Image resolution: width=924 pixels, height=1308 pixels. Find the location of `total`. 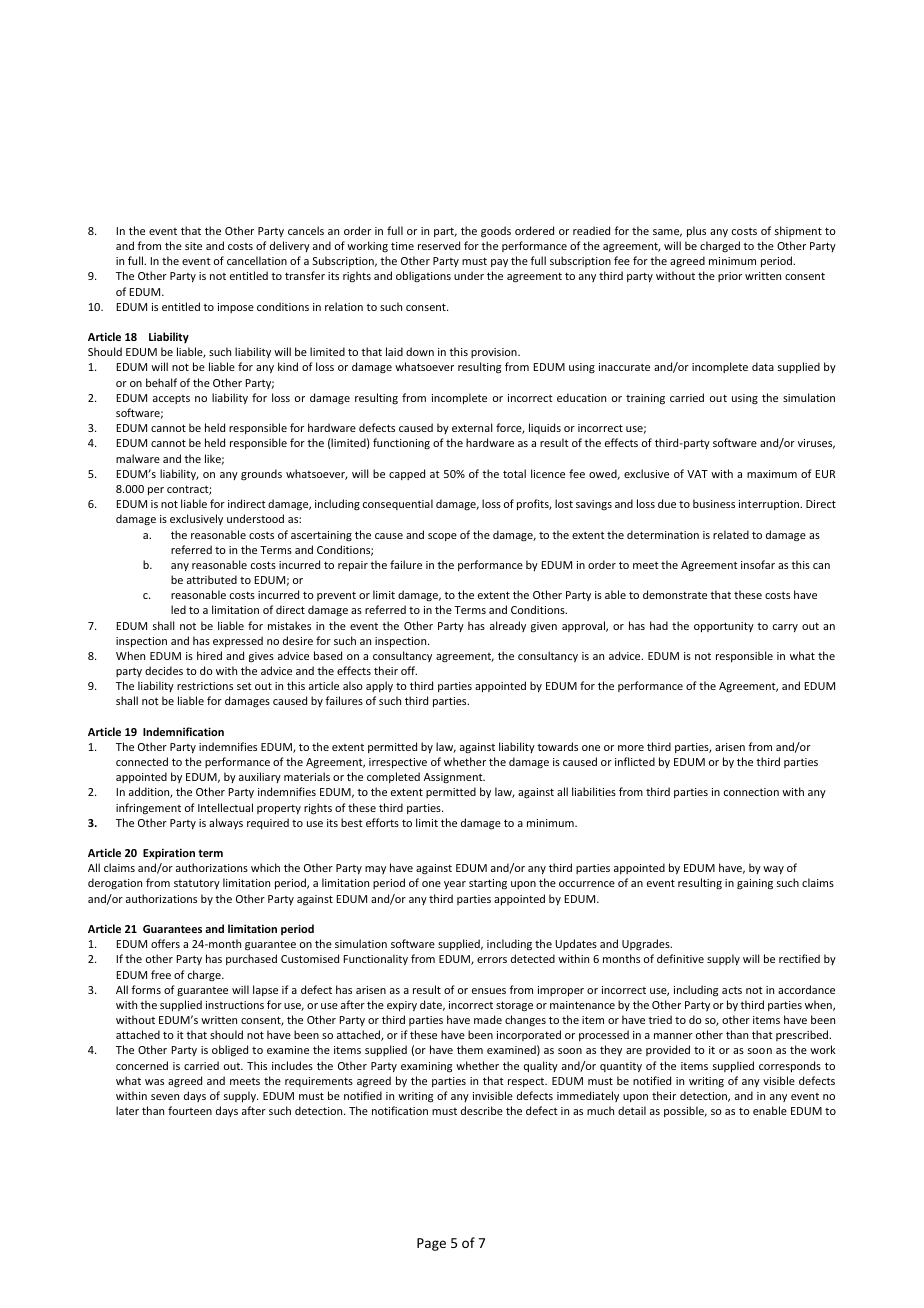

total is located at coordinates (514, 473).
